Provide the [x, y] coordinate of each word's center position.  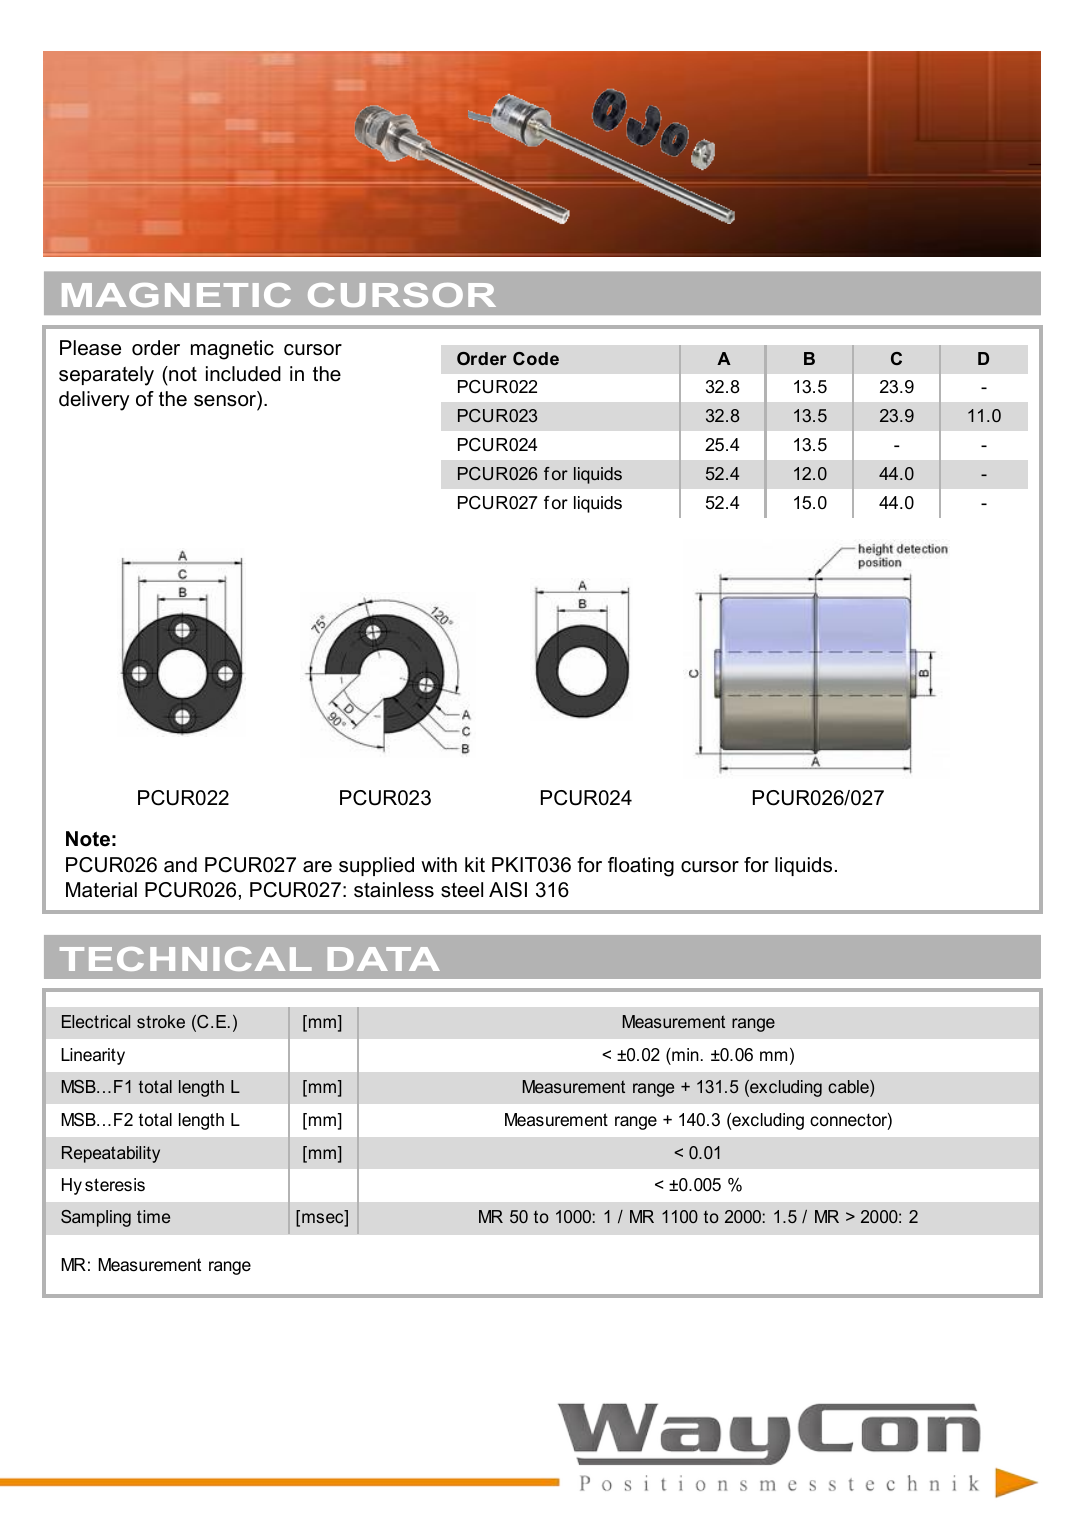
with [439, 864]
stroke [161, 1021]
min [684, 1054]
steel [462, 890]
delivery [94, 401]
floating [641, 867]
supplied [376, 866]
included [243, 374]
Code [536, 358]
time [153, 1216]
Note [88, 839]
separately [106, 376]
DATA [384, 959]
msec [324, 1220]
